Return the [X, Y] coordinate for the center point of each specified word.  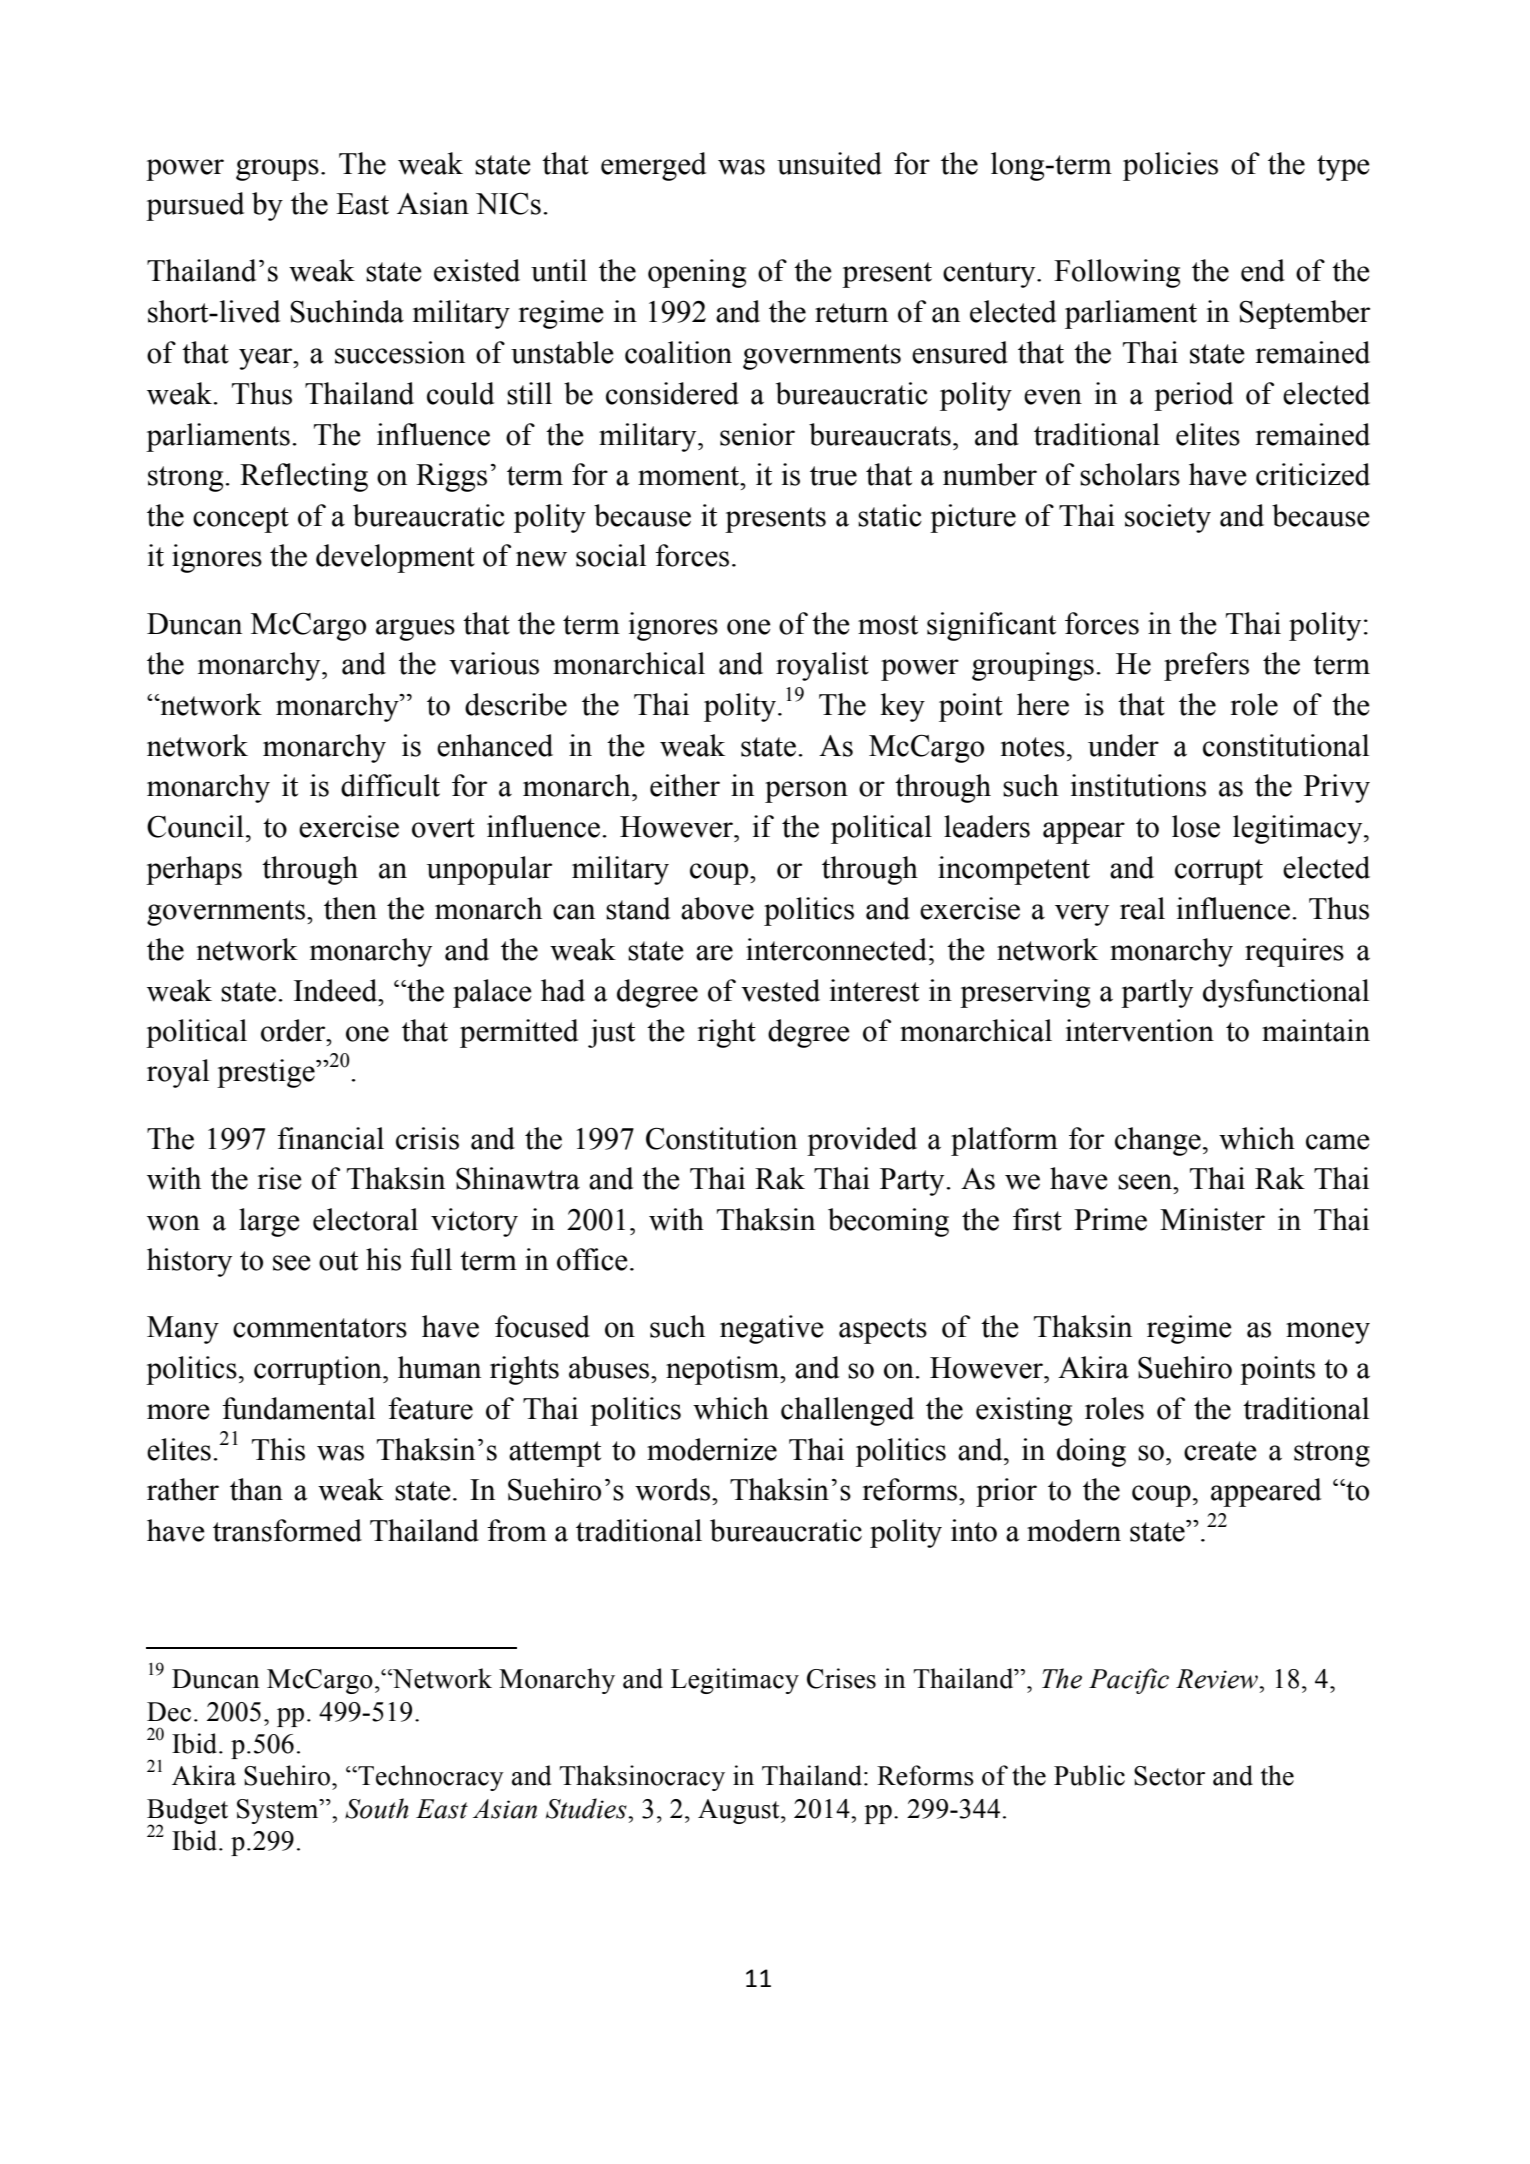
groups [277, 170]
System [279, 1811]
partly [1157, 993]
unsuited [829, 163]
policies [1170, 166]
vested [780, 990]
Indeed [337, 990]
